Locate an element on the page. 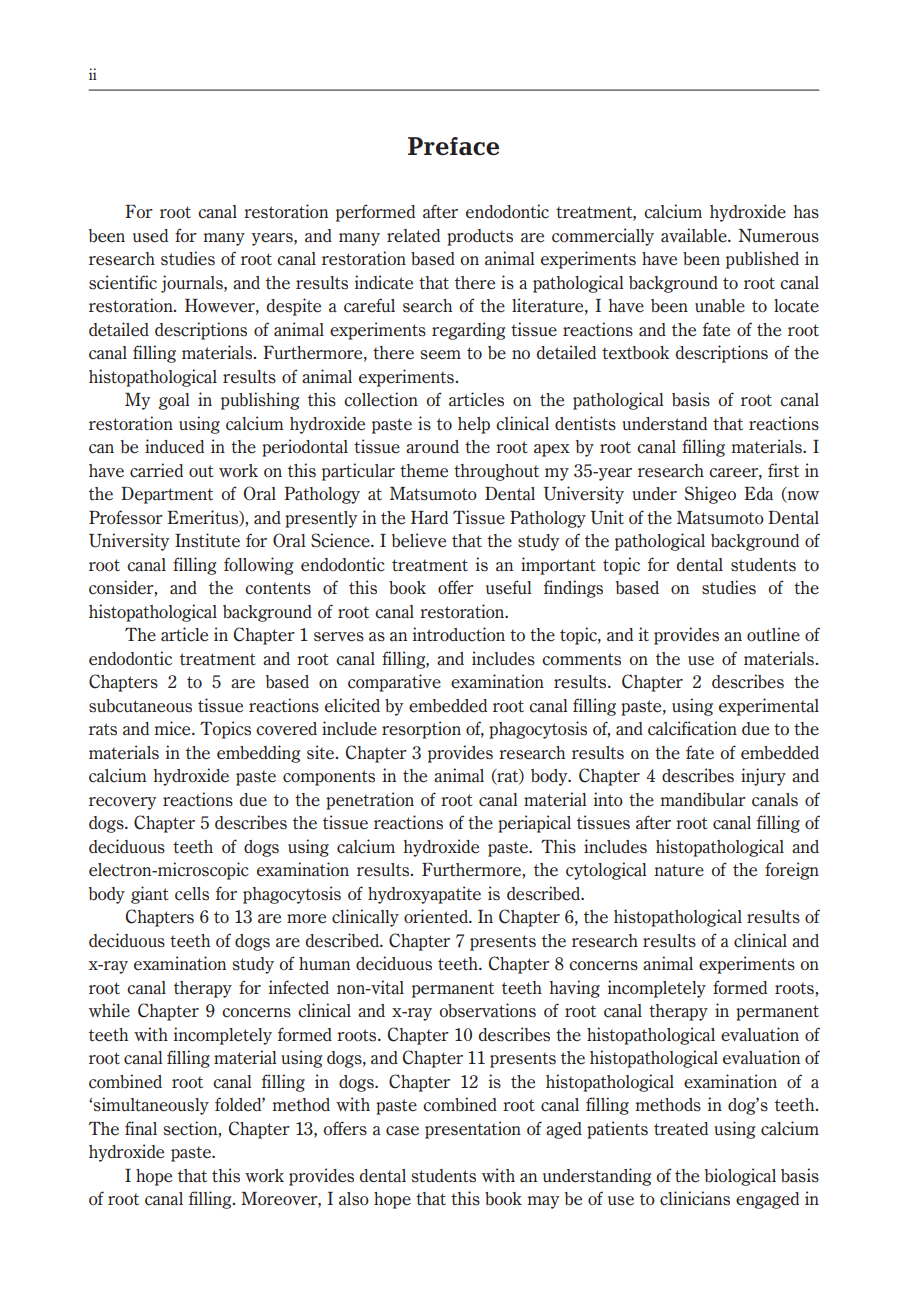  final is located at coordinates (141, 1128).
